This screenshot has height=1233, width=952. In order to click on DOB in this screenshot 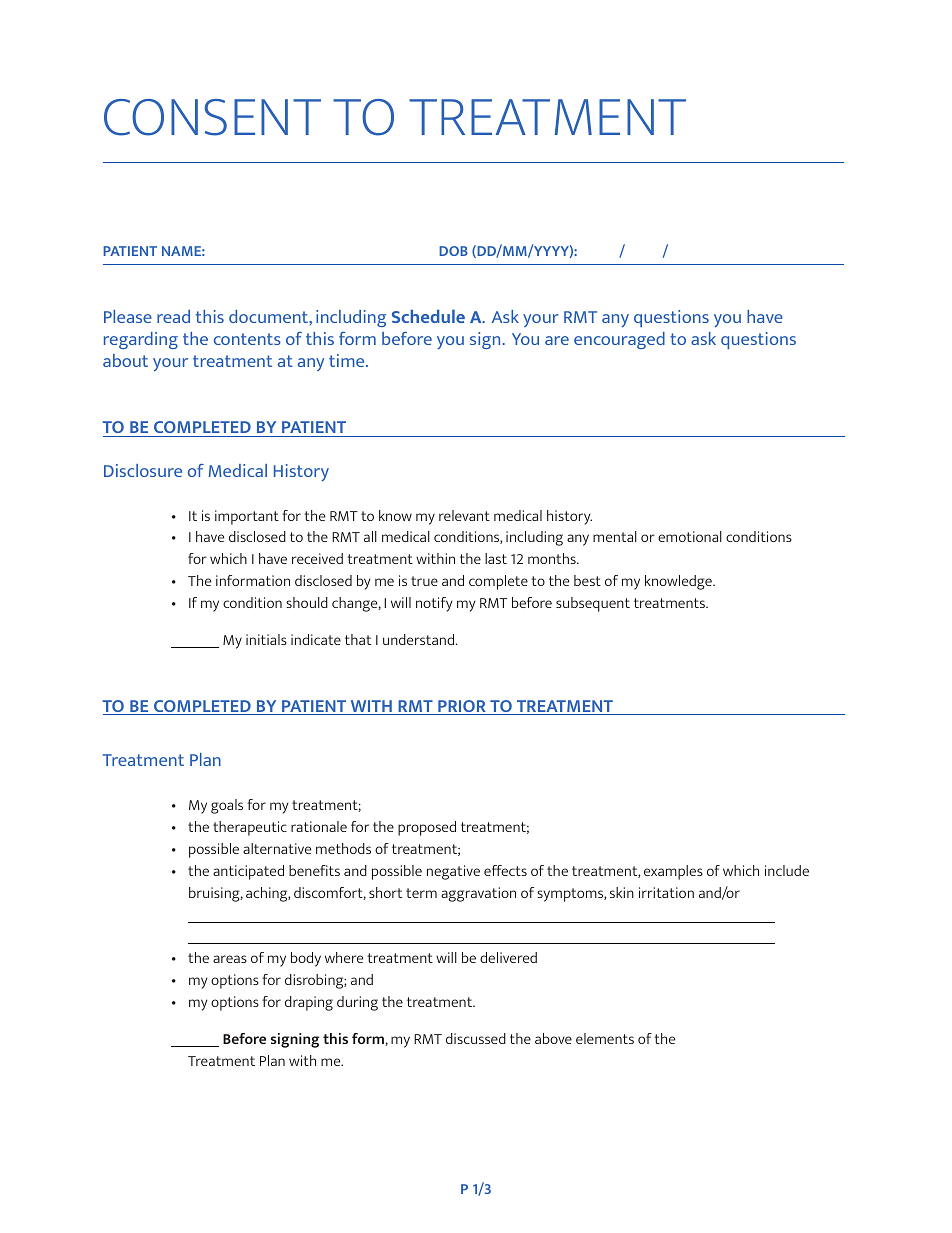, I will do `click(453, 251)`.
